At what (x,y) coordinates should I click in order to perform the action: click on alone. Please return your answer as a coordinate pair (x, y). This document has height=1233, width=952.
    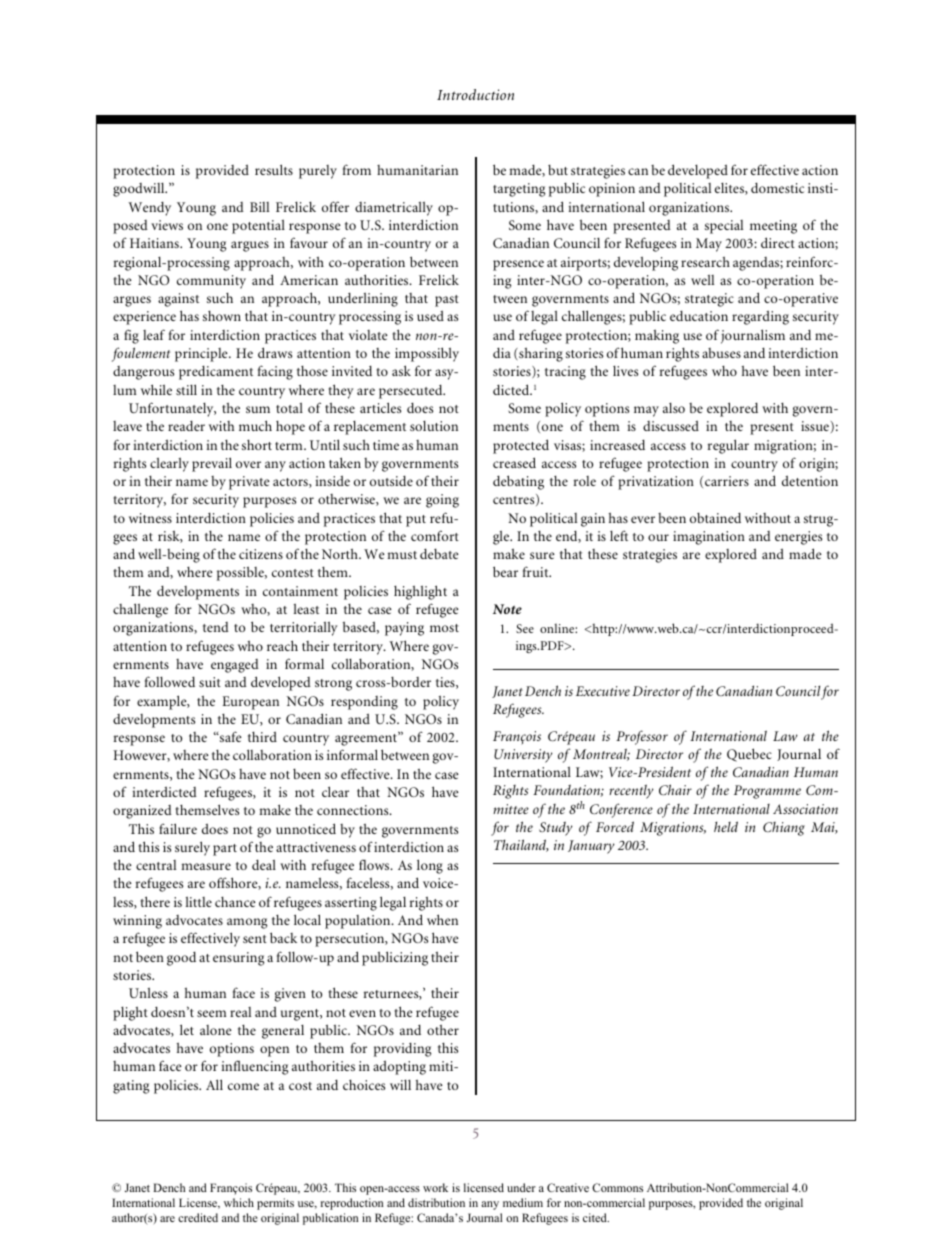
    Looking at the image, I should click on (216, 1030).
